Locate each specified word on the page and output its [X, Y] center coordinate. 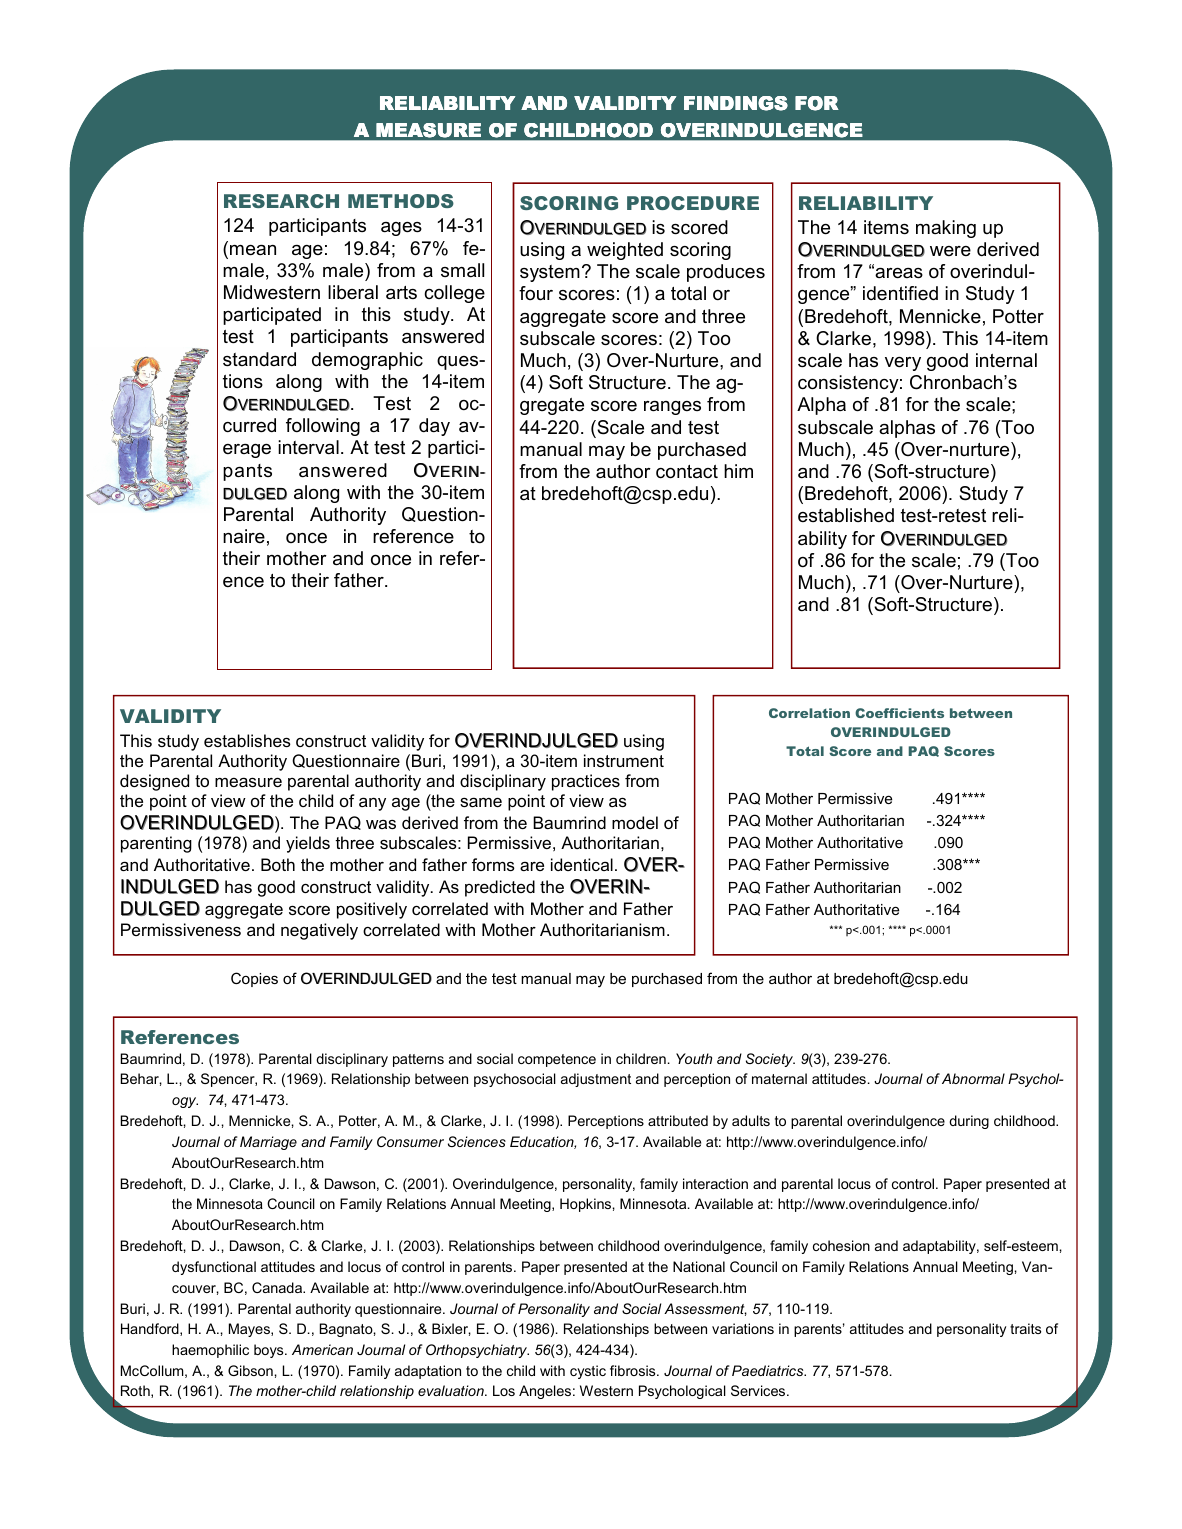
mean [253, 250]
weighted [625, 251]
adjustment [596, 1080]
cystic [588, 1372]
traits [1025, 1328]
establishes [247, 740]
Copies [254, 979]
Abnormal [973, 1078]
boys [270, 1351]
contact [687, 472]
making [946, 229]
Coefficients [899, 713]
